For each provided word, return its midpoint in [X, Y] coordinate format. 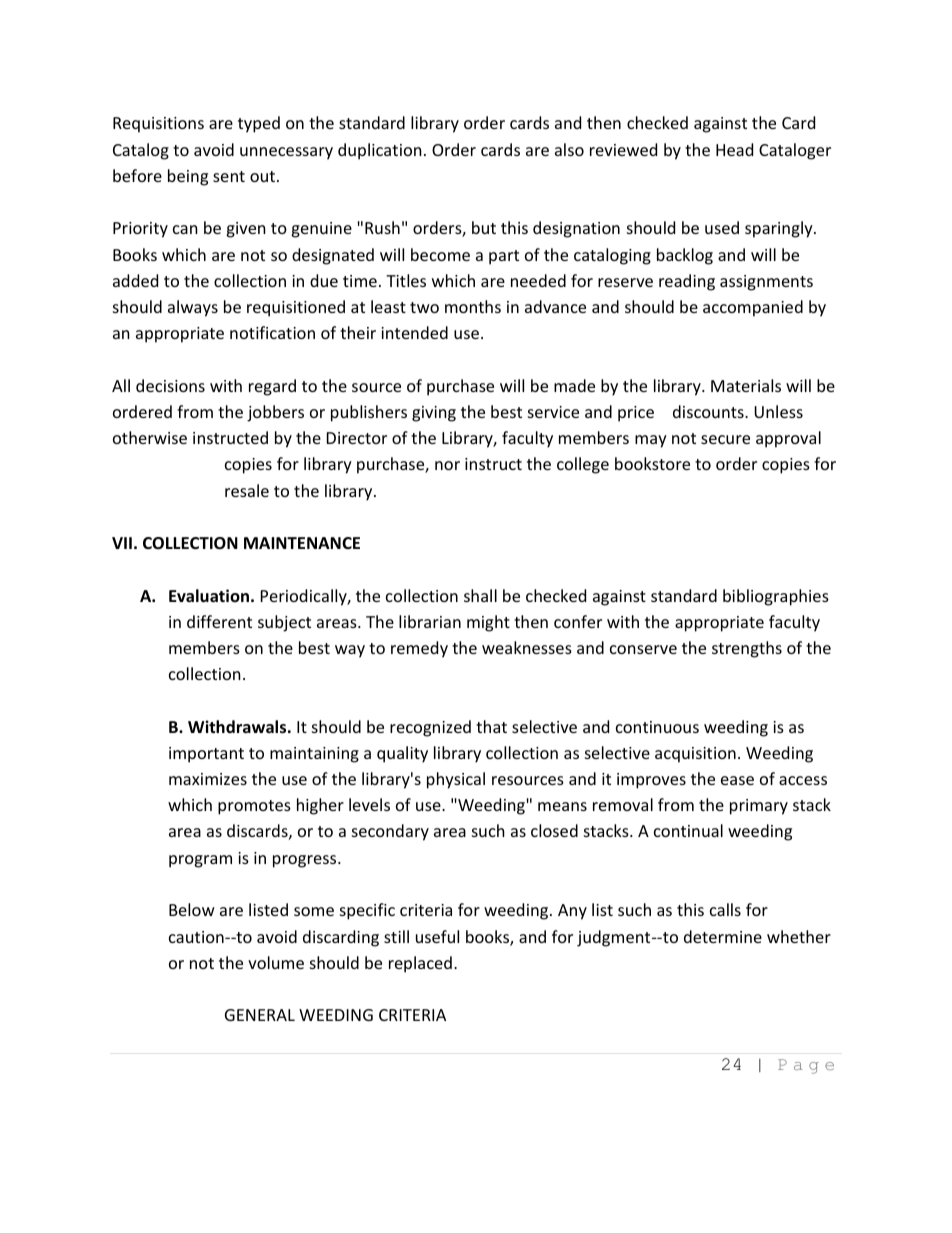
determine [723, 936]
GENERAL [260, 1015]
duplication [380, 151]
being [188, 177]
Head [734, 149]
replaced [420, 964]
